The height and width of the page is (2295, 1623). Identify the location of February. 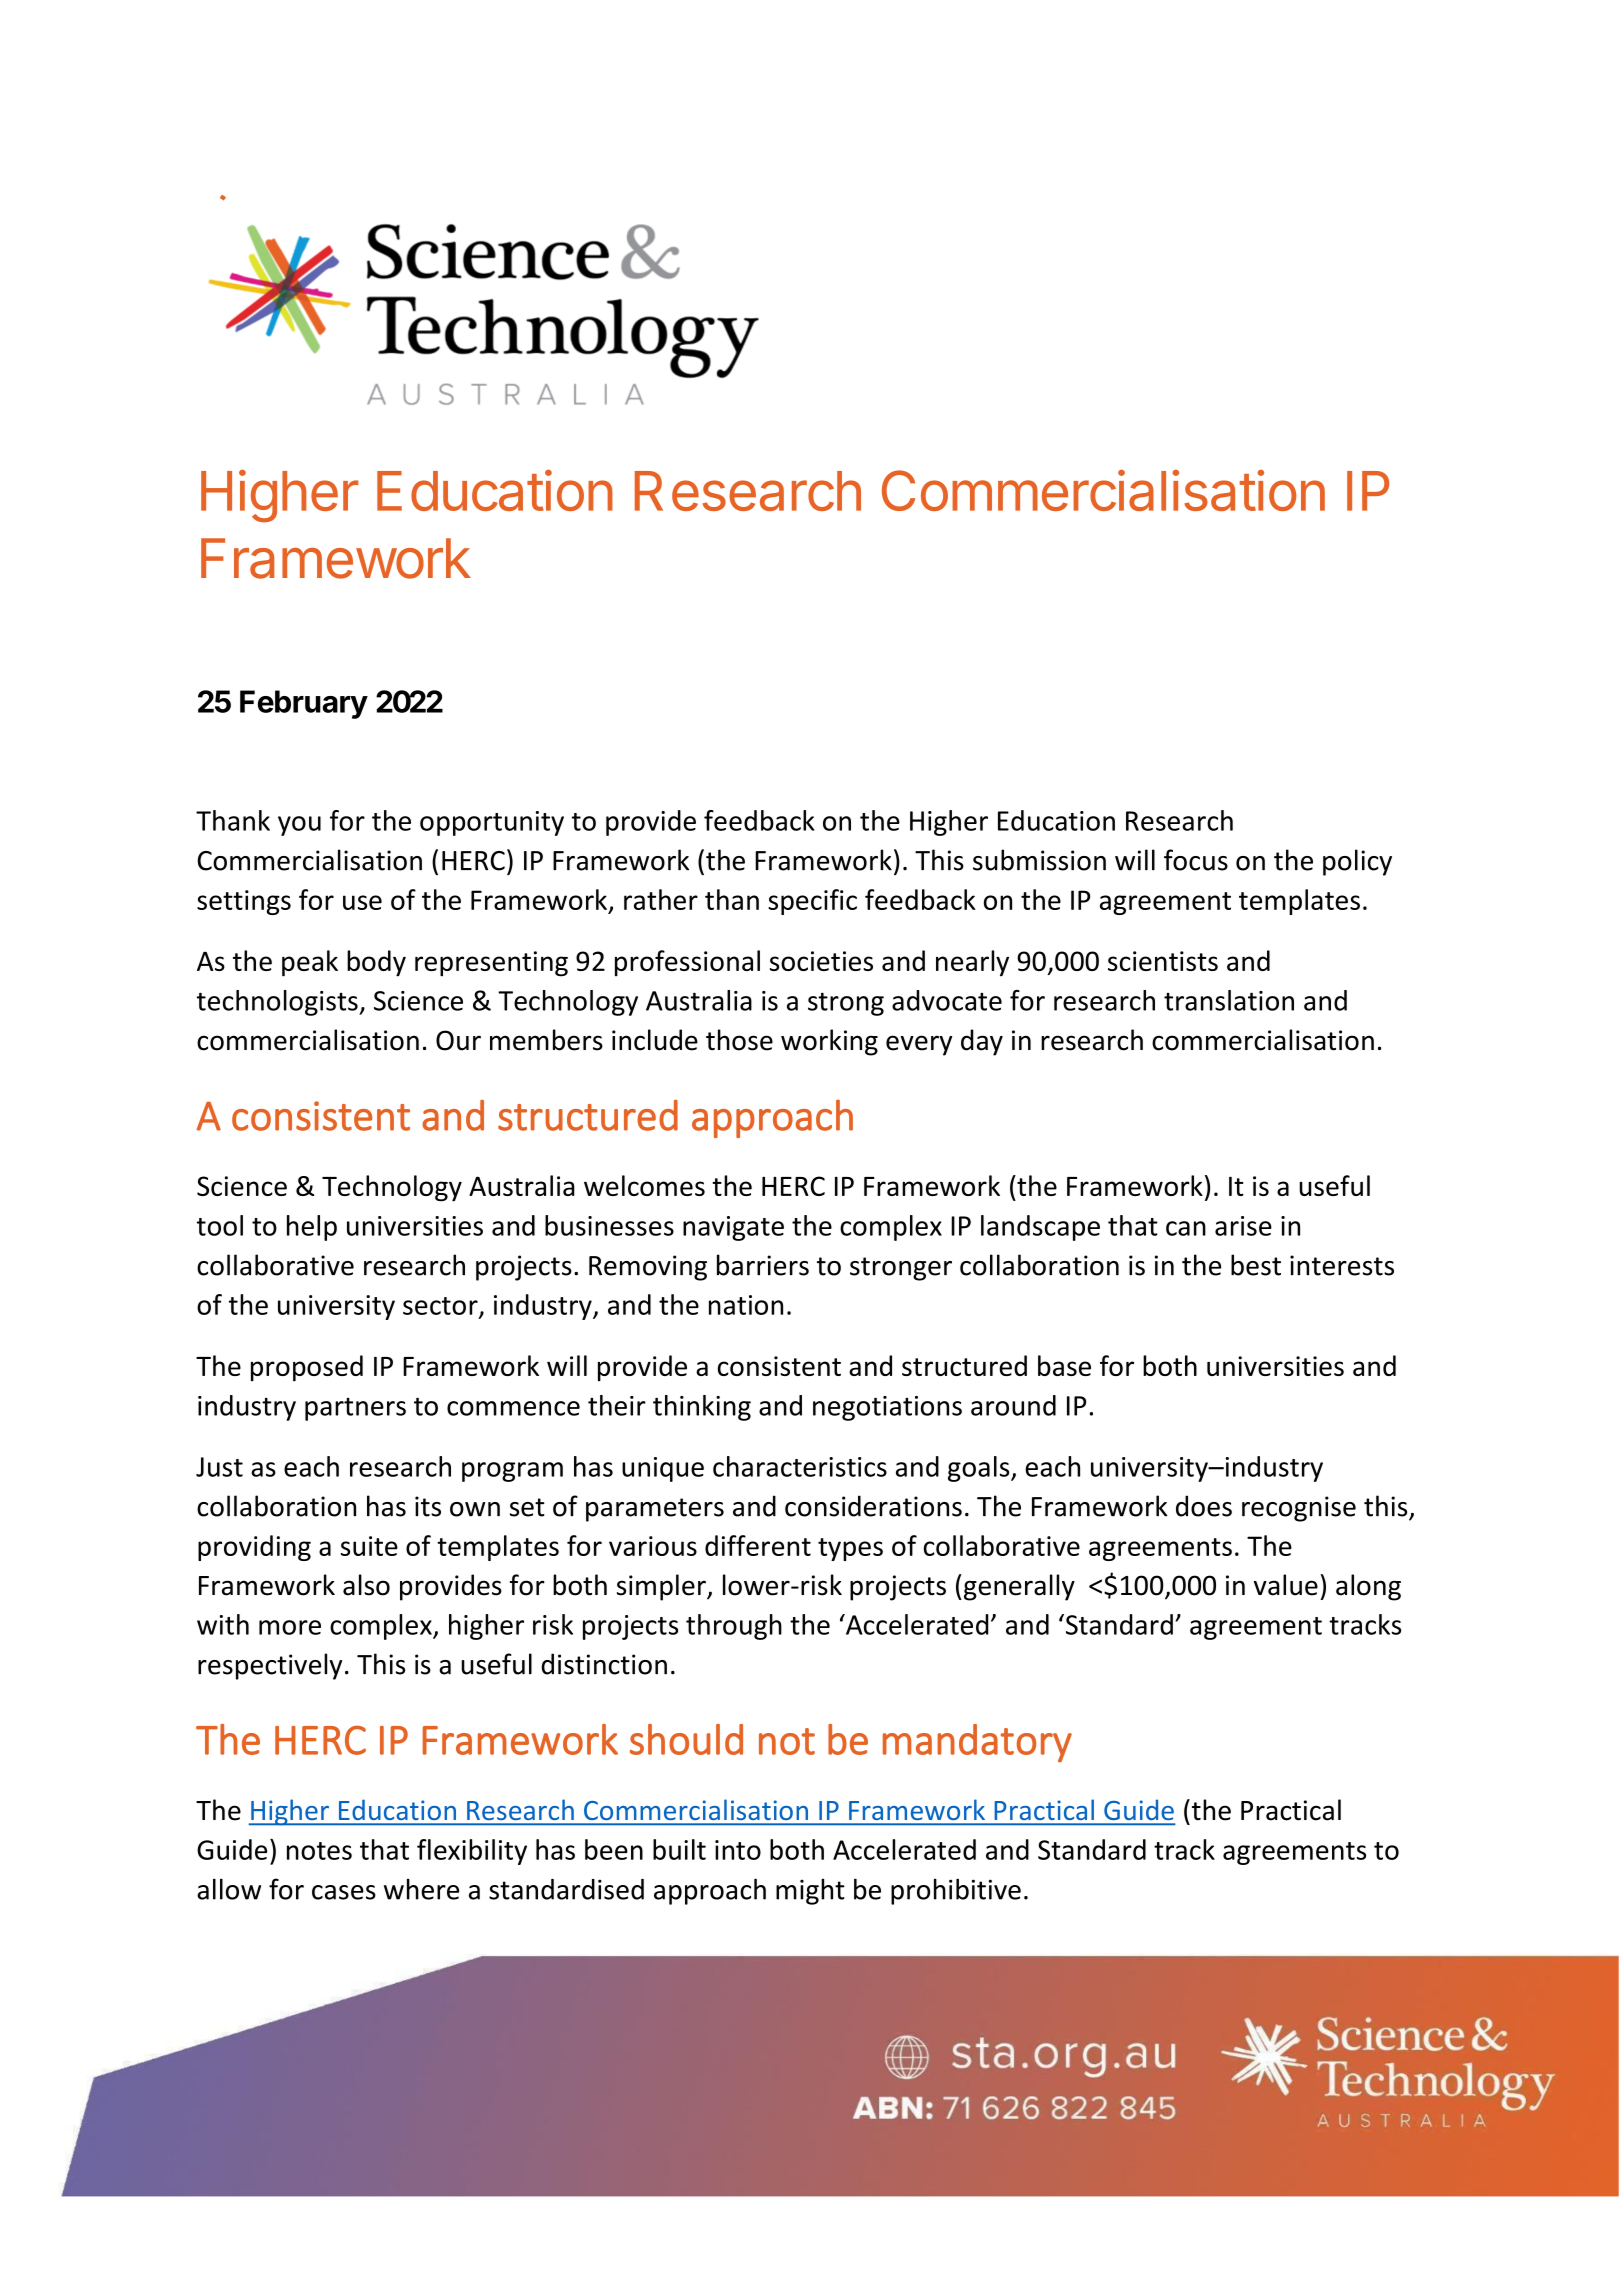
(304, 704).
